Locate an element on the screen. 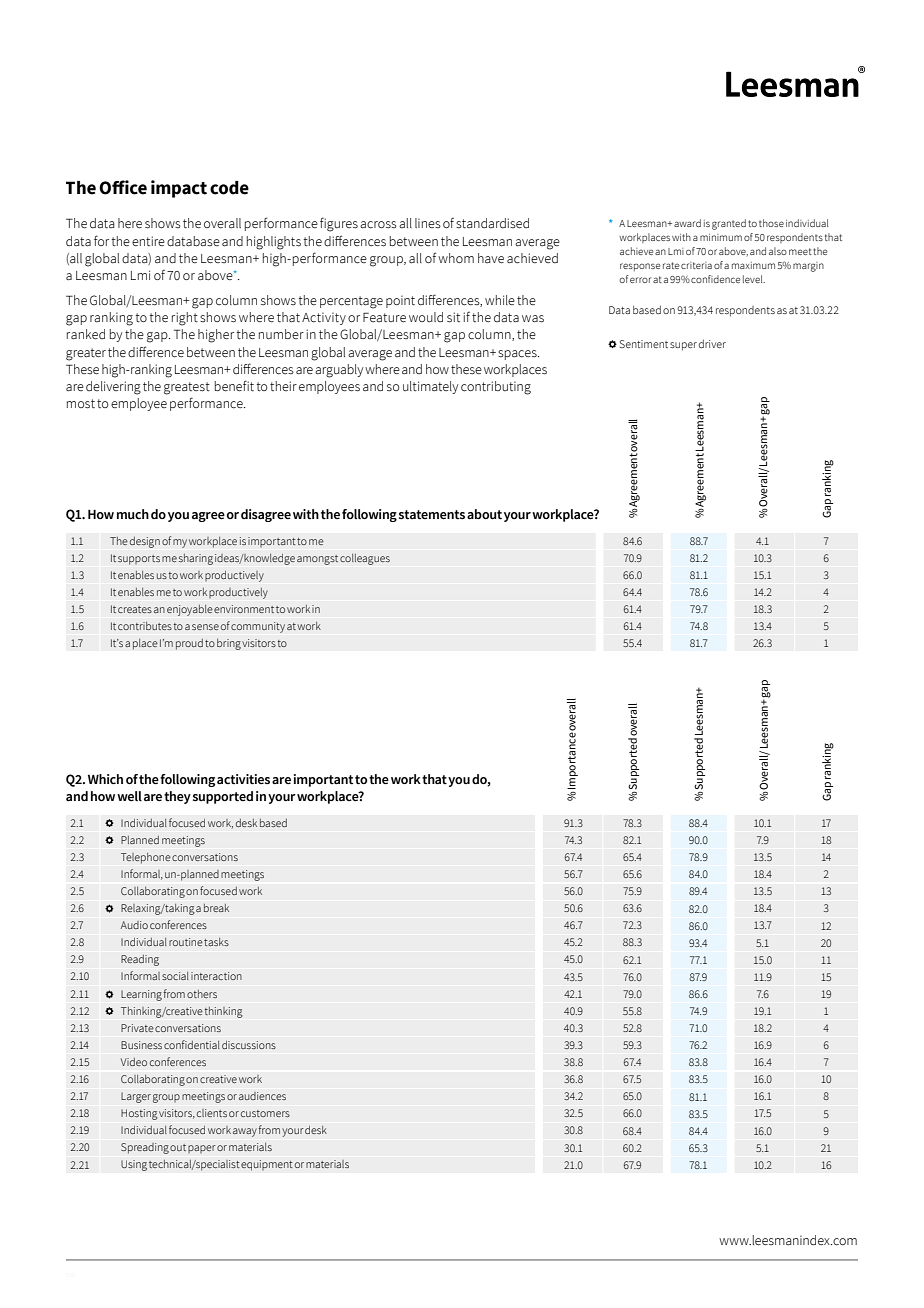  entire is located at coordinates (148, 241).
